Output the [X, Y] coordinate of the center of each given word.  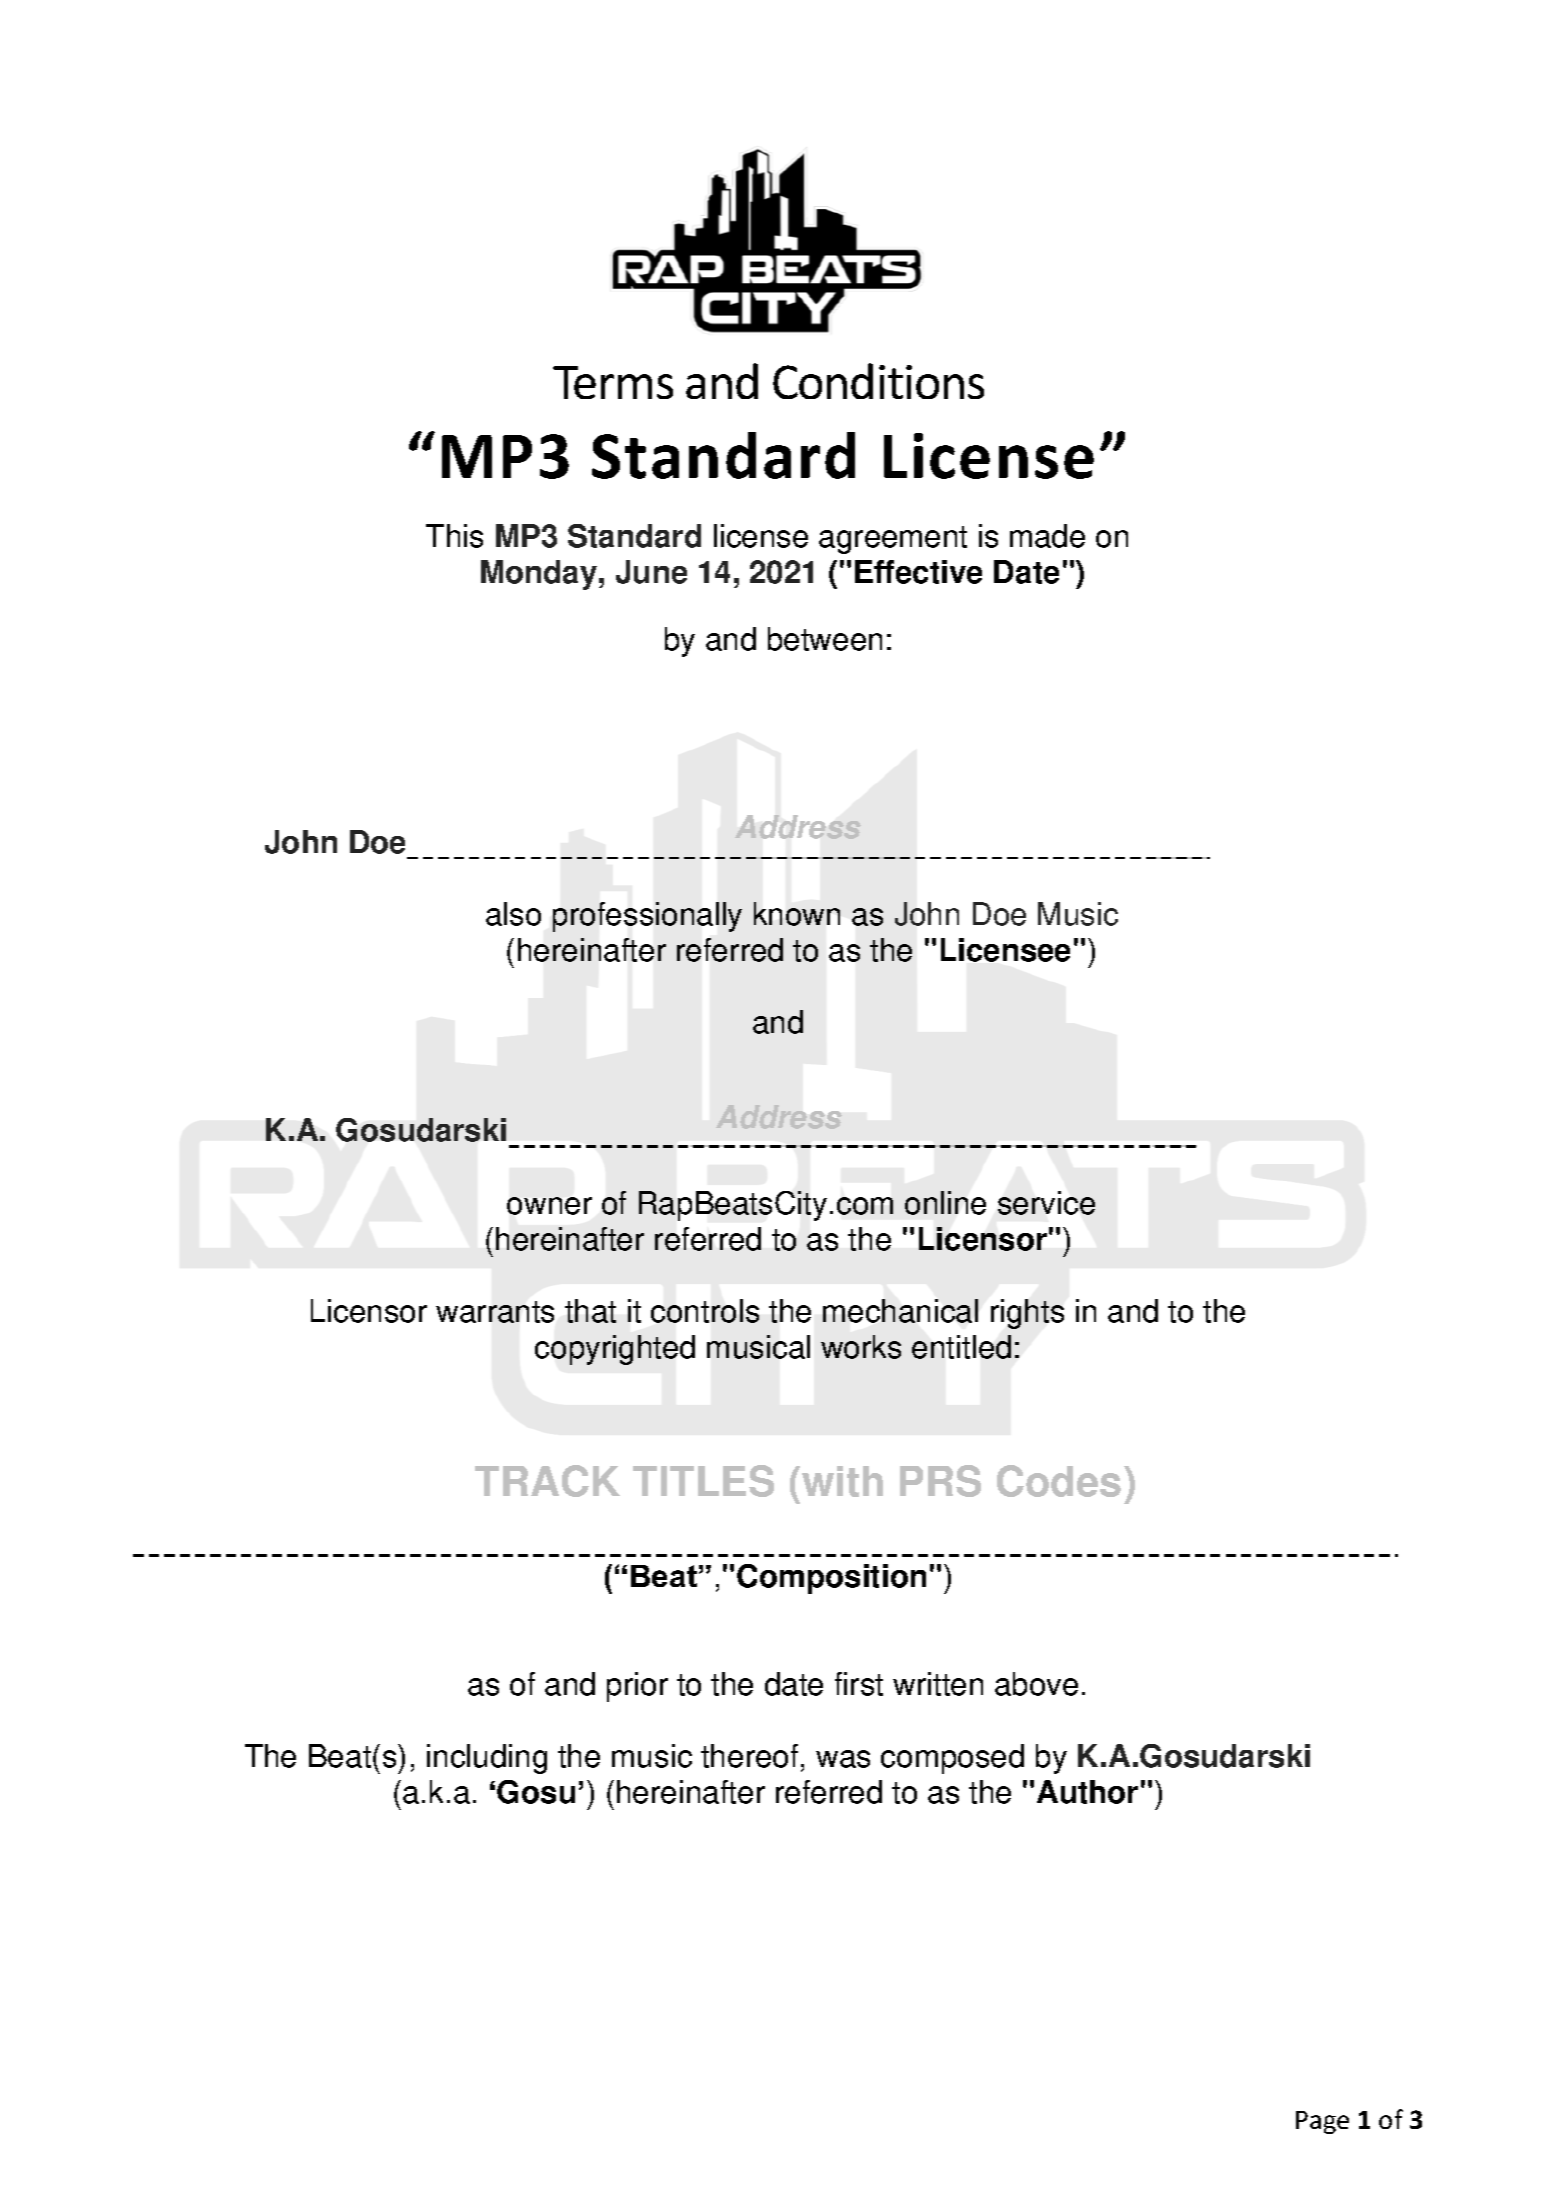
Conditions [878, 381]
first [859, 1684]
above [1036, 1684]
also [513, 914]
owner [549, 1206]
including [487, 1759]
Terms [613, 382]
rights [1027, 1314]
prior [637, 1687]
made [1047, 536]
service [1046, 1203]
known [797, 914]
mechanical [900, 1311]
